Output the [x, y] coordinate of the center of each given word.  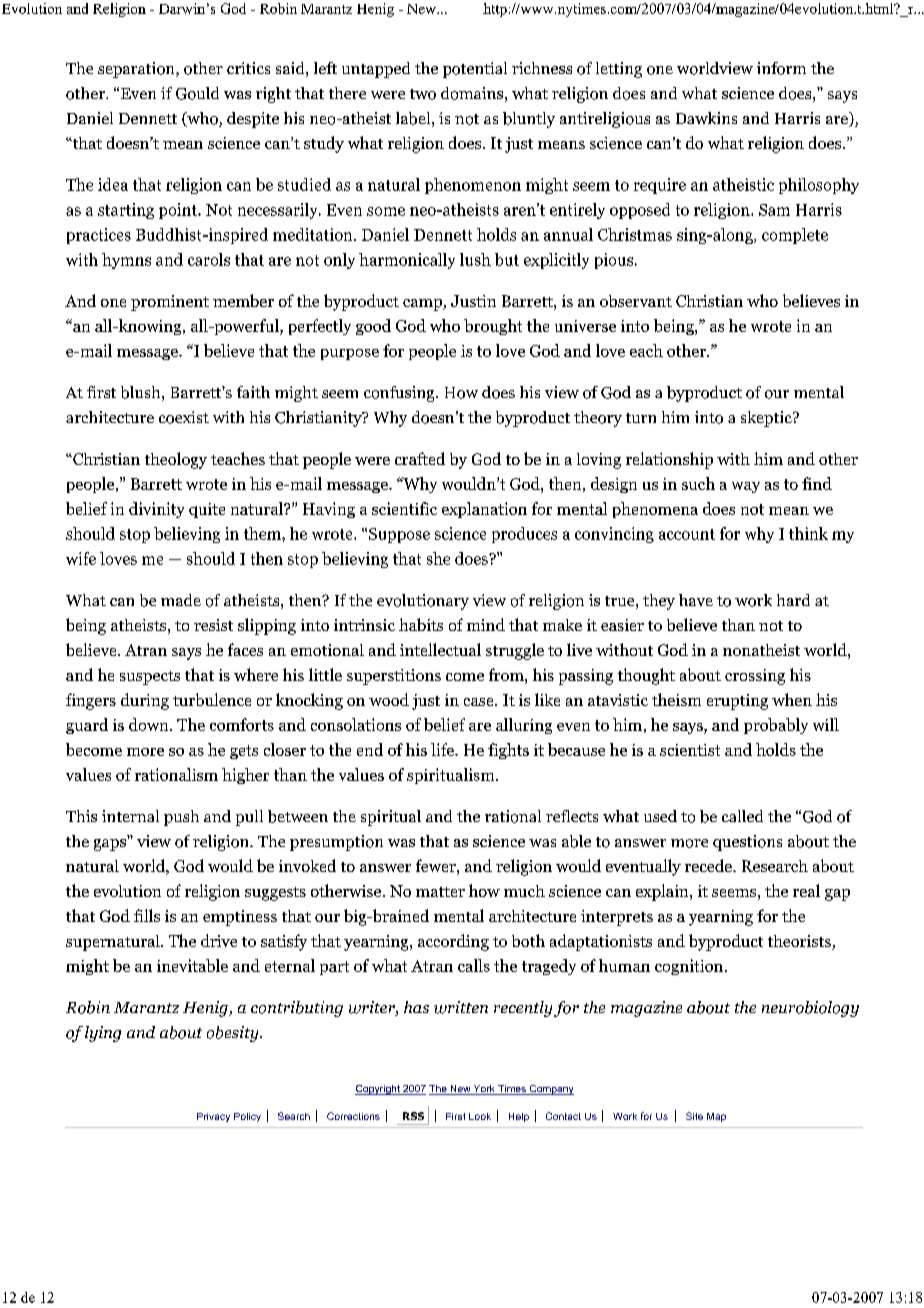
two [423, 94]
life [443, 749]
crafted [420, 458]
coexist [184, 417]
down [150, 724]
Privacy [213, 1117]
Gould [197, 93]
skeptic [767, 419]
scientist [690, 750]
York [484, 1090]
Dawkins [706, 118]
